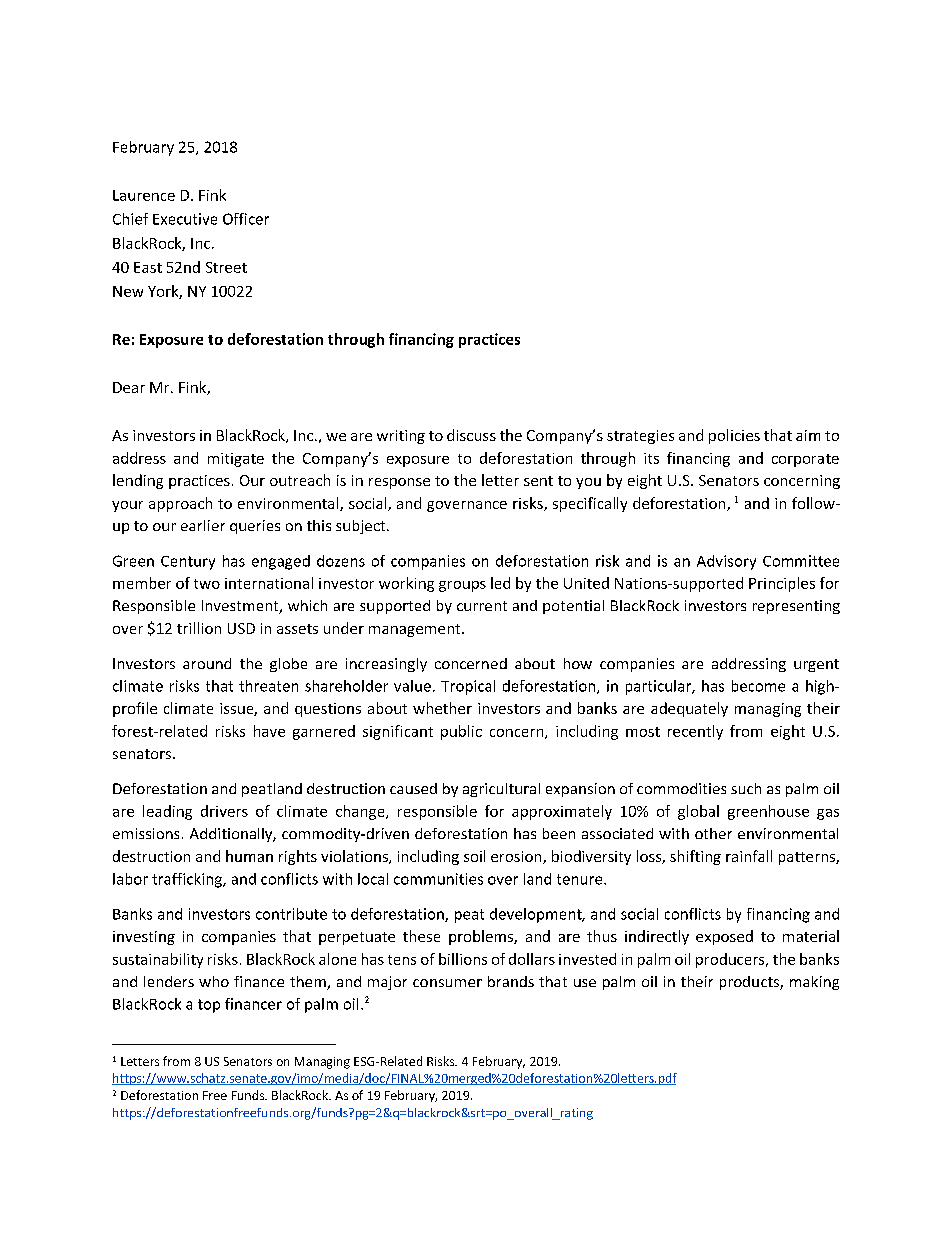 Image resolution: width=952 pixels, height=1233 pixels. What do you see at coordinates (185, 219) in the document?
I see `Executive` at bounding box center [185, 219].
